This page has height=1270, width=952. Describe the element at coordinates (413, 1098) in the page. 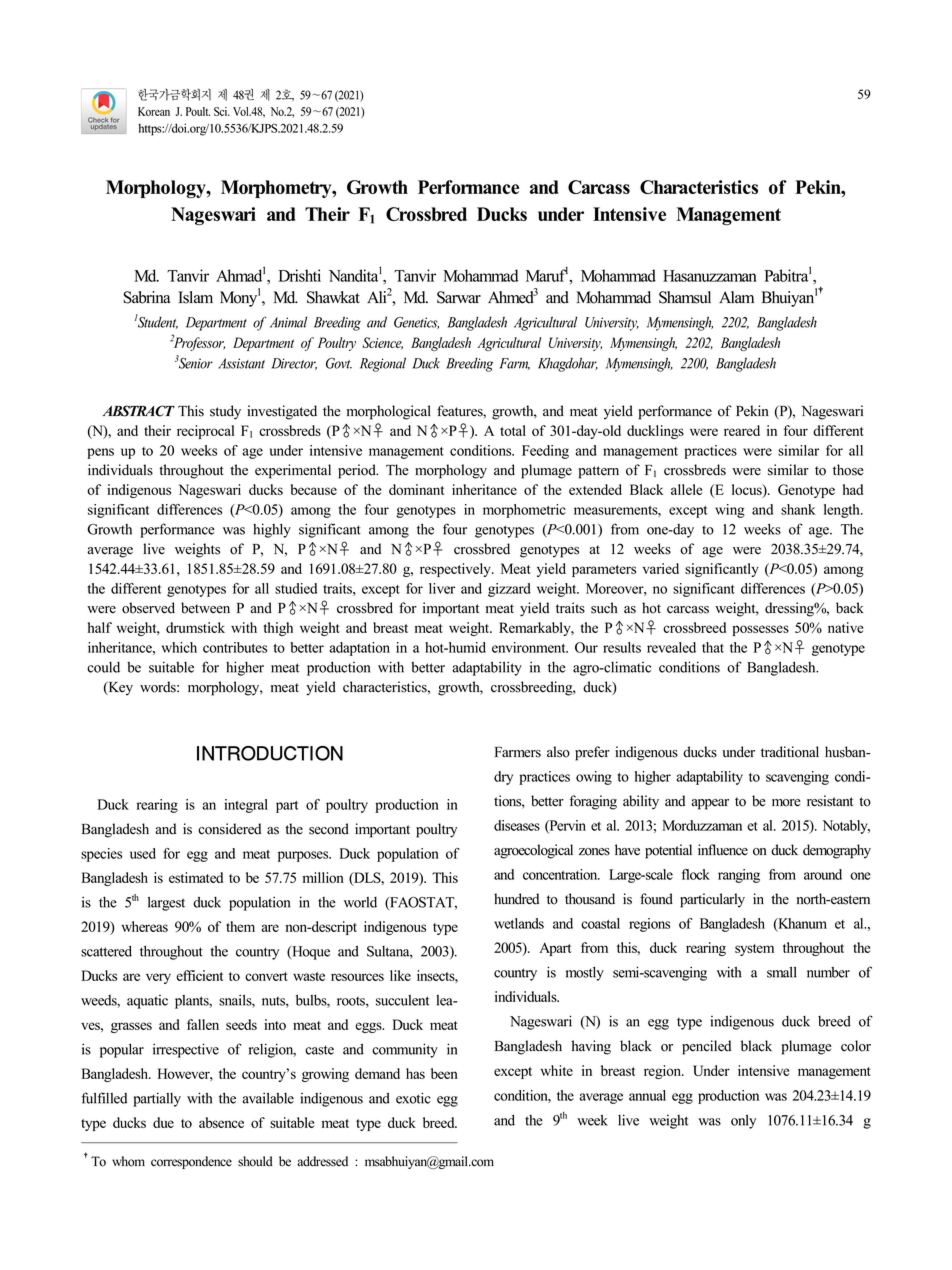

I see `exotic` at that location.
